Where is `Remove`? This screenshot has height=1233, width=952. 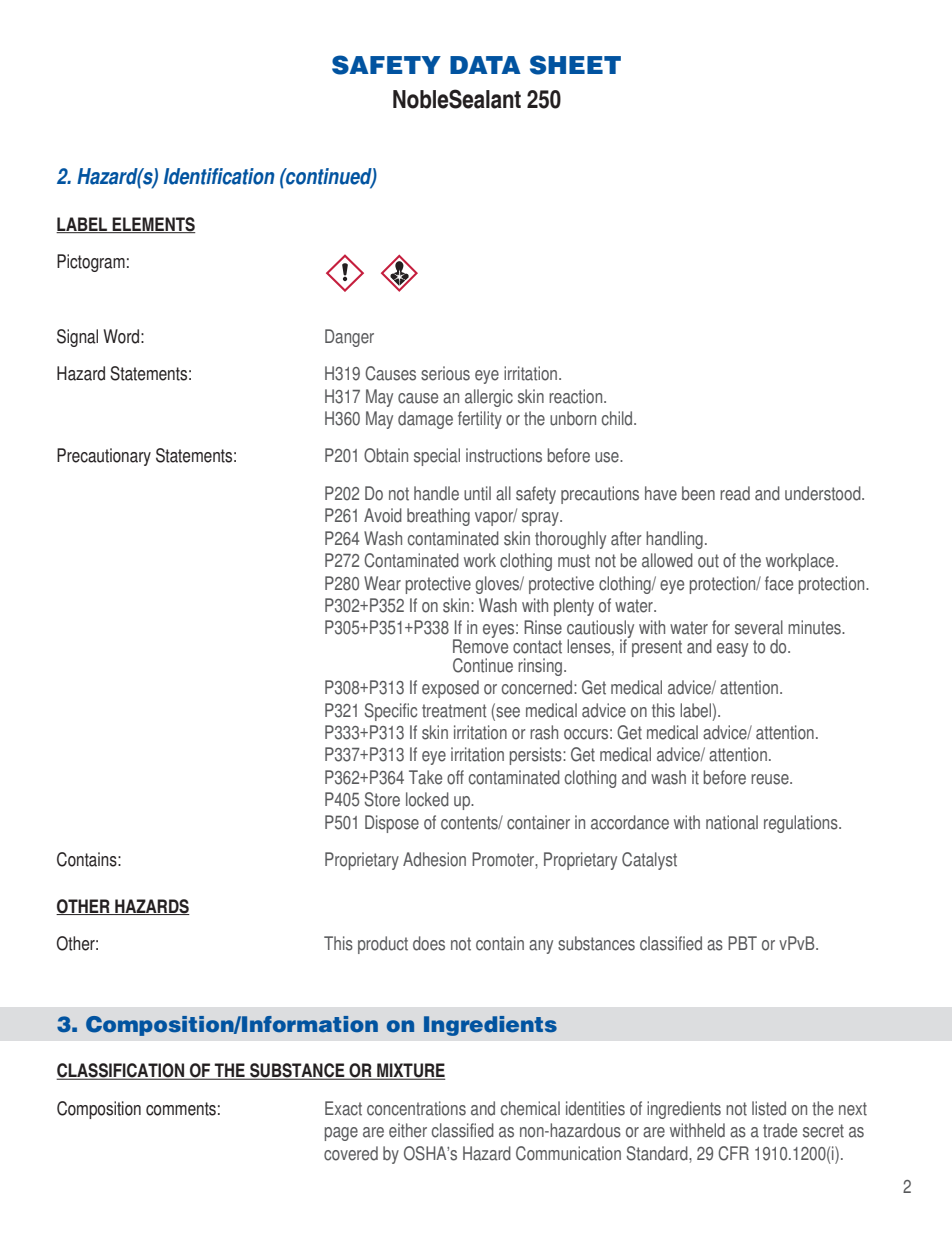 Remove is located at coordinates (480, 645).
